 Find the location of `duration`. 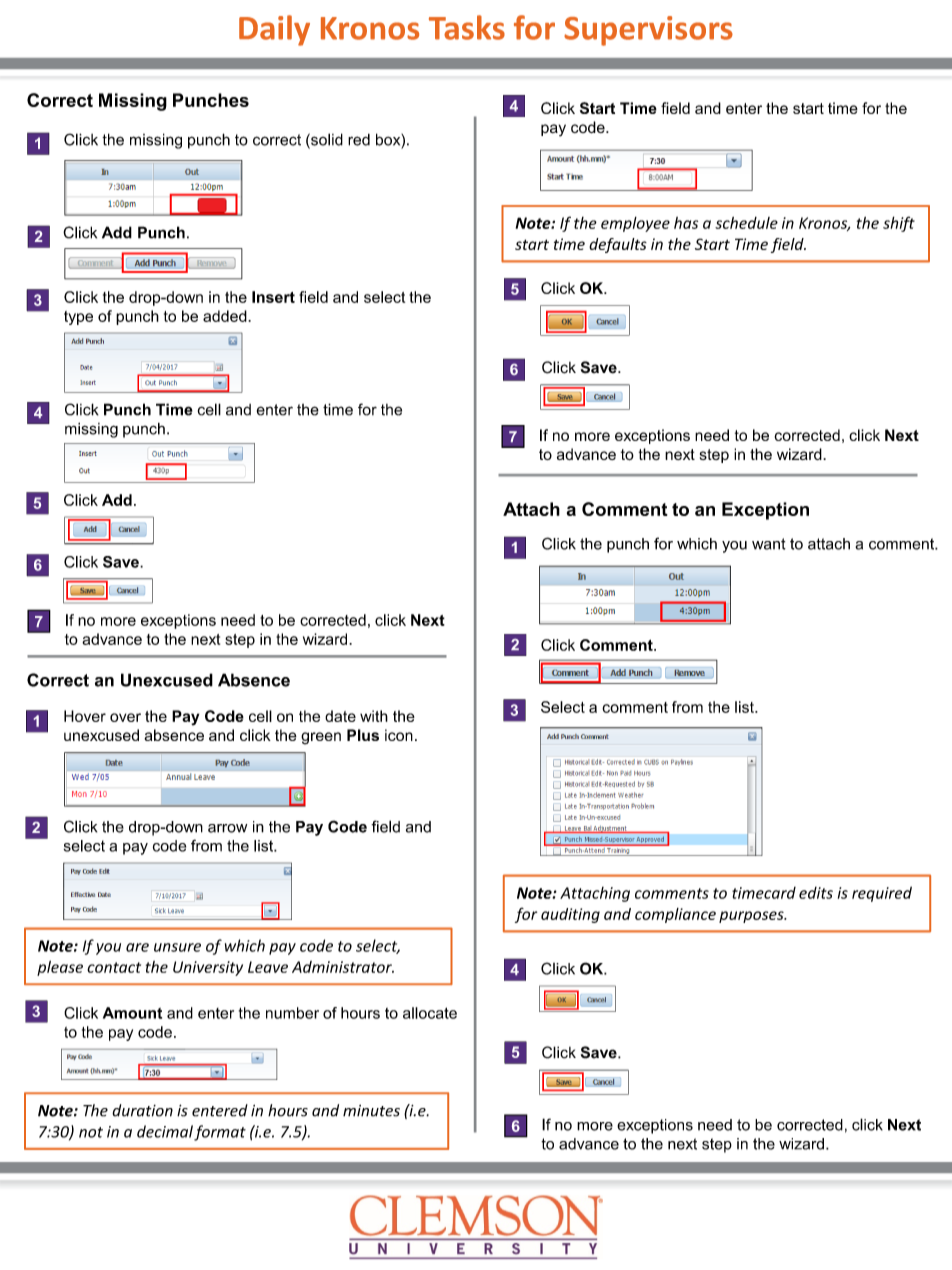

duration is located at coordinates (142, 1110).
